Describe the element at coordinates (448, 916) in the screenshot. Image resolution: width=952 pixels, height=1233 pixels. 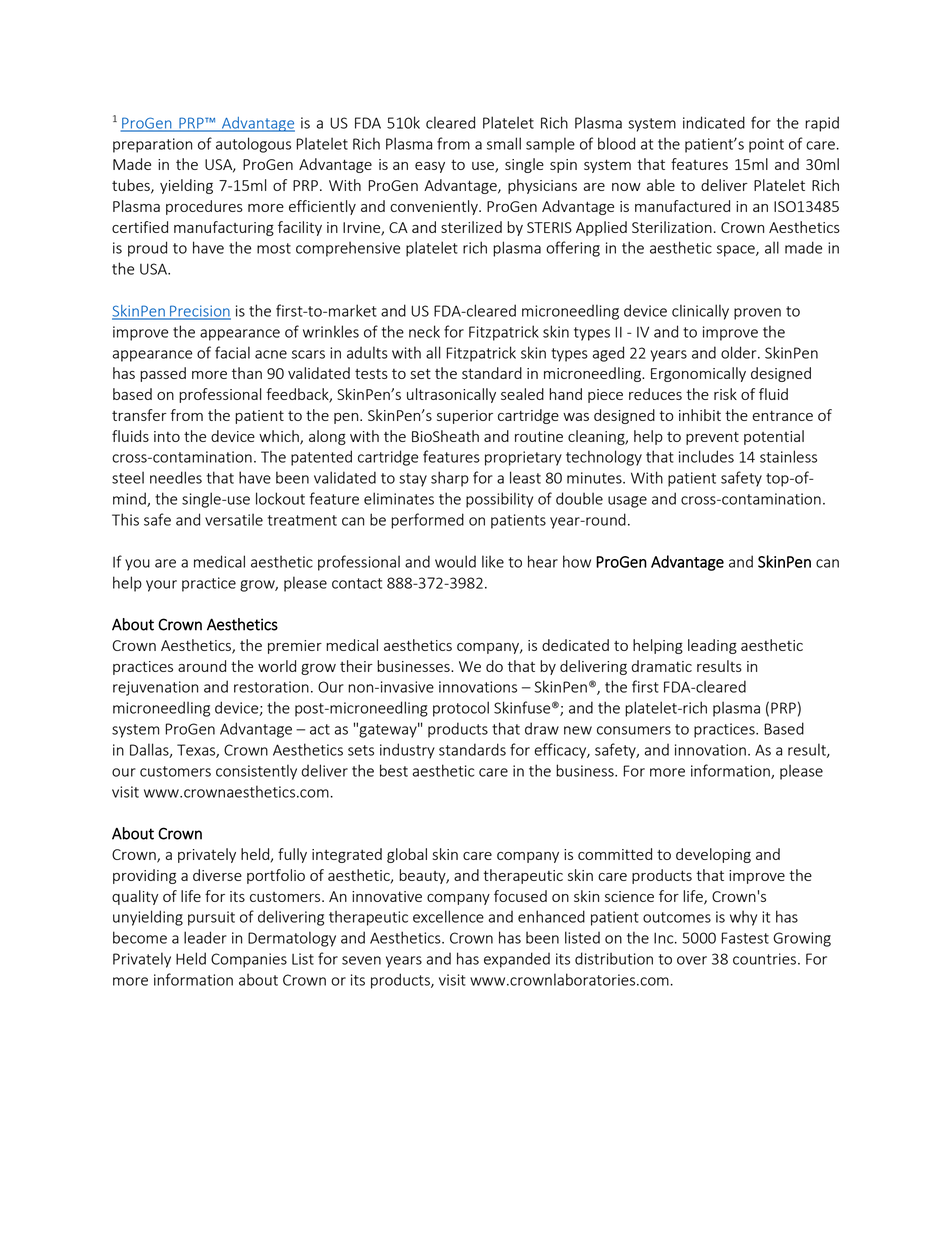
I see `excellence` at that location.
